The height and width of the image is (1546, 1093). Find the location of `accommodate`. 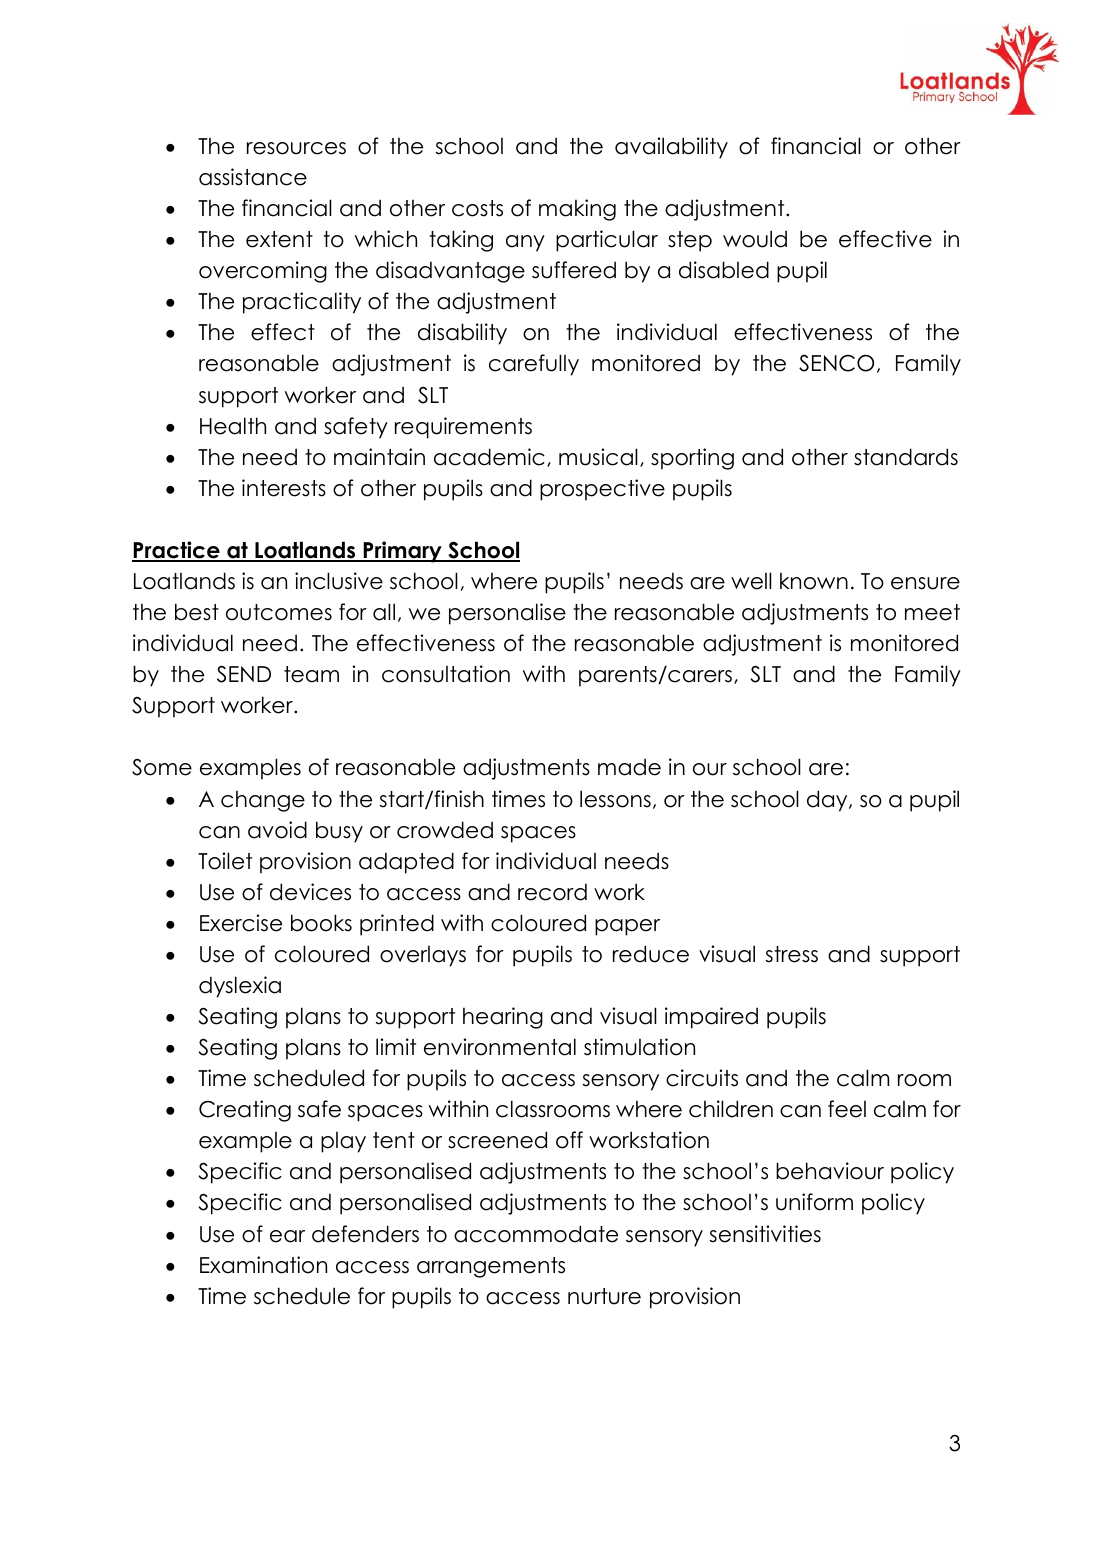

accommodate is located at coordinates (536, 1234).
